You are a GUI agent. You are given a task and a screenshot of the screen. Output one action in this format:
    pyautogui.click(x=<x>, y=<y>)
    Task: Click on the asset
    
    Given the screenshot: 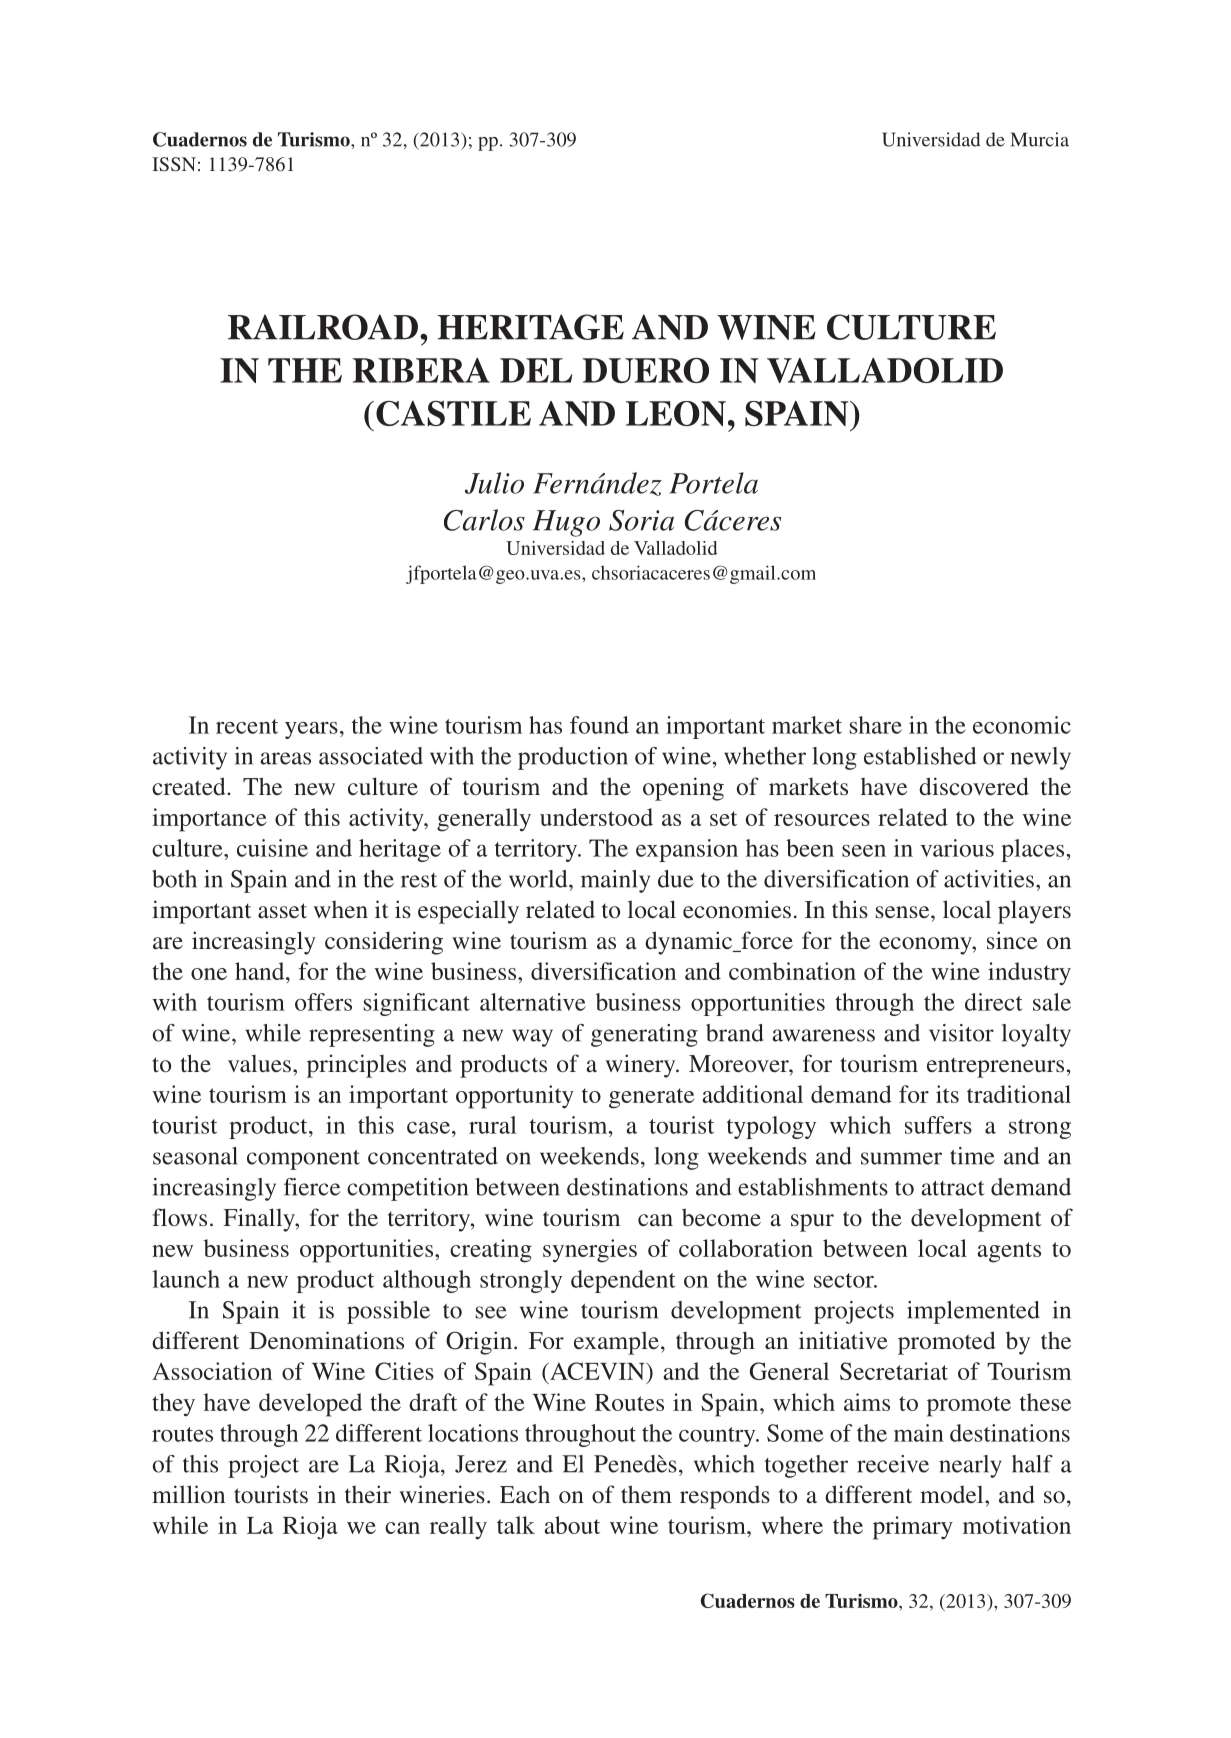 What is the action you would take?
    pyautogui.click(x=282, y=910)
